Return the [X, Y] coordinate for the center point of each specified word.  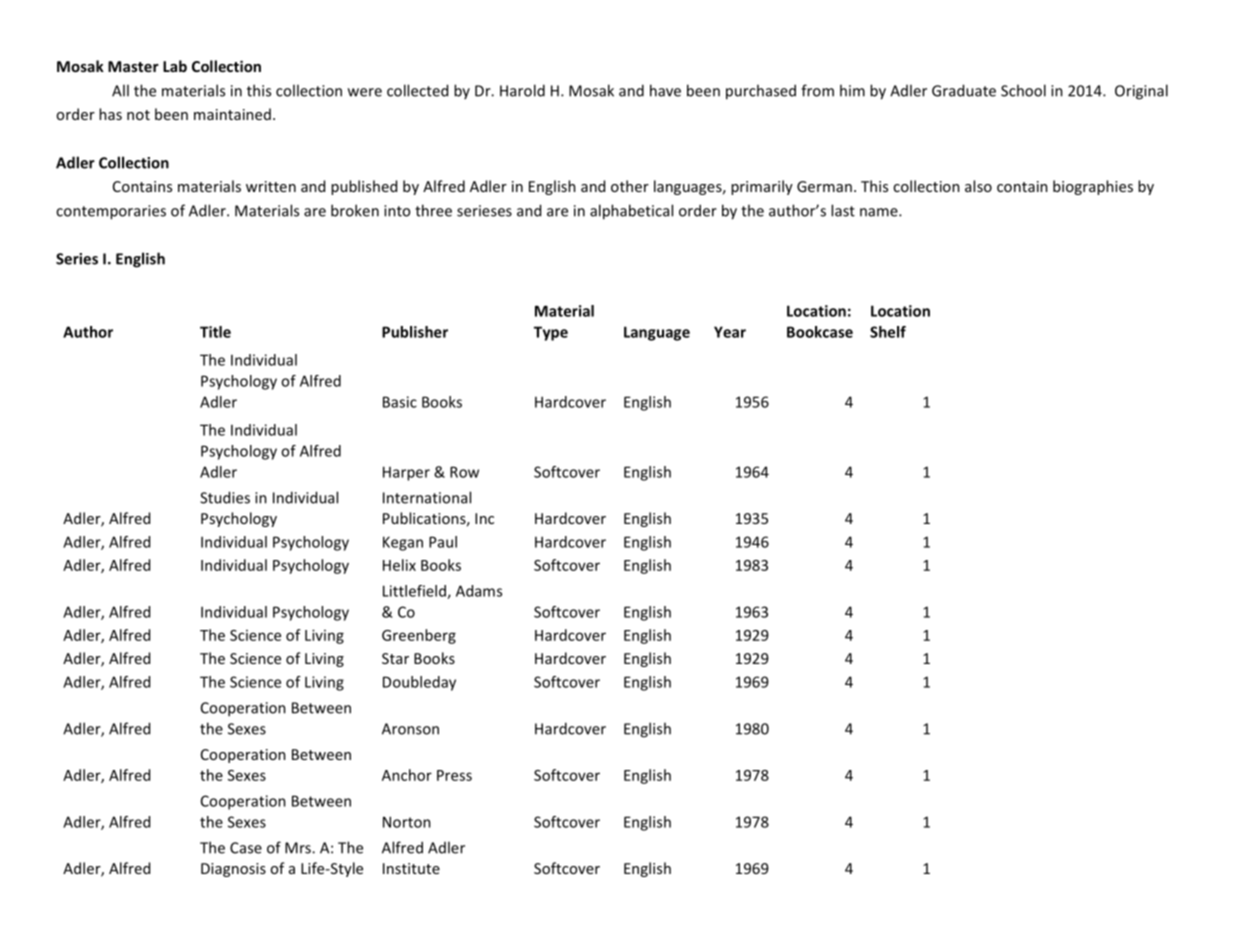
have [665, 90]
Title [215, 332]
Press [454, 775]
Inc [484, 518]
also [978, 186]
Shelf [888, 332]
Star [395, 658]
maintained [232, 114]
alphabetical [631, 212]
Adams [479, 591]
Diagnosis [233, 870]
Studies [225, 497]
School [1023, 90]
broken [355, 210]
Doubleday [419, 683]
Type [551, 333]
